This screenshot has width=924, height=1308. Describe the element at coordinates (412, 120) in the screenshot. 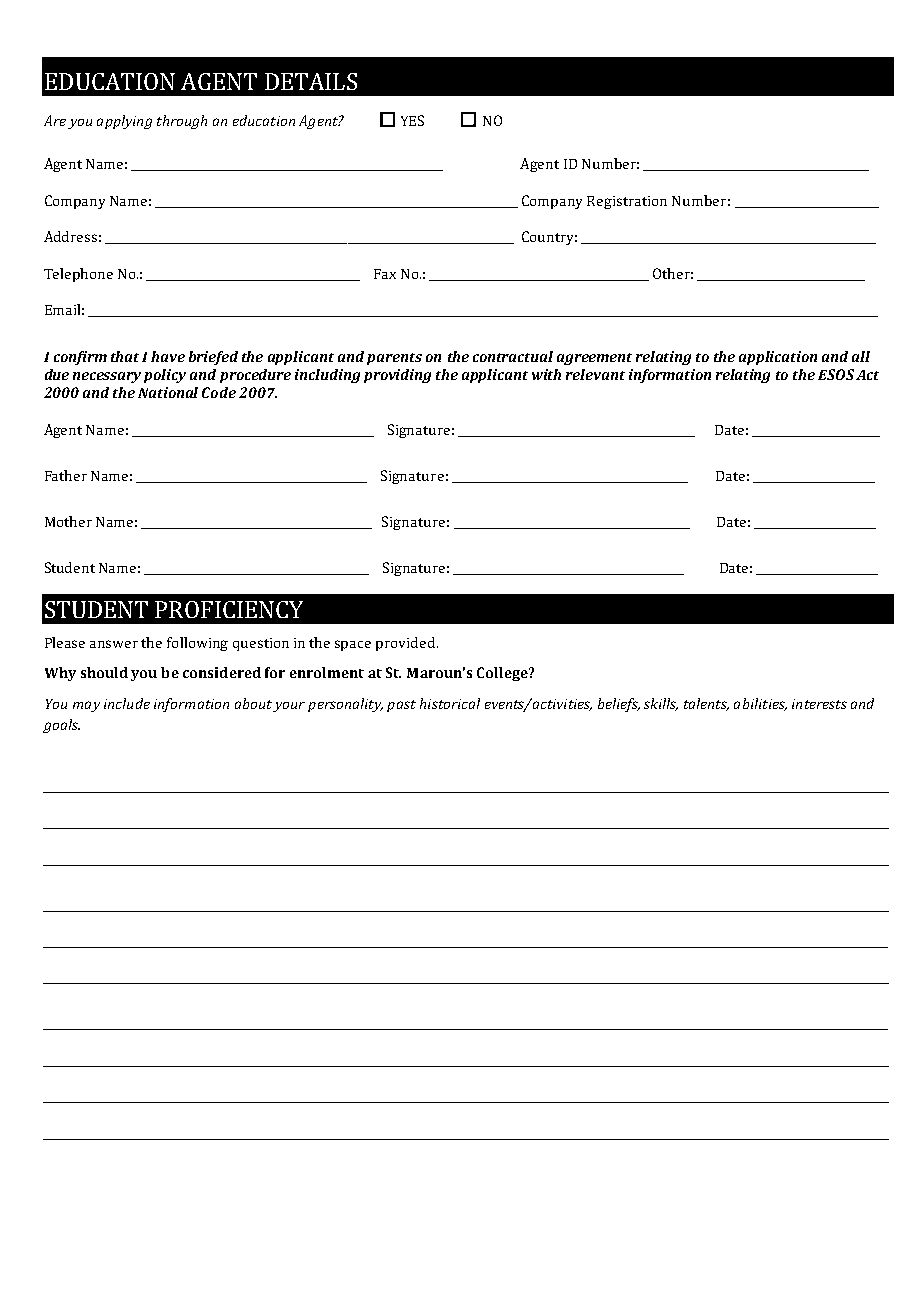

I see `YES` at that location.
